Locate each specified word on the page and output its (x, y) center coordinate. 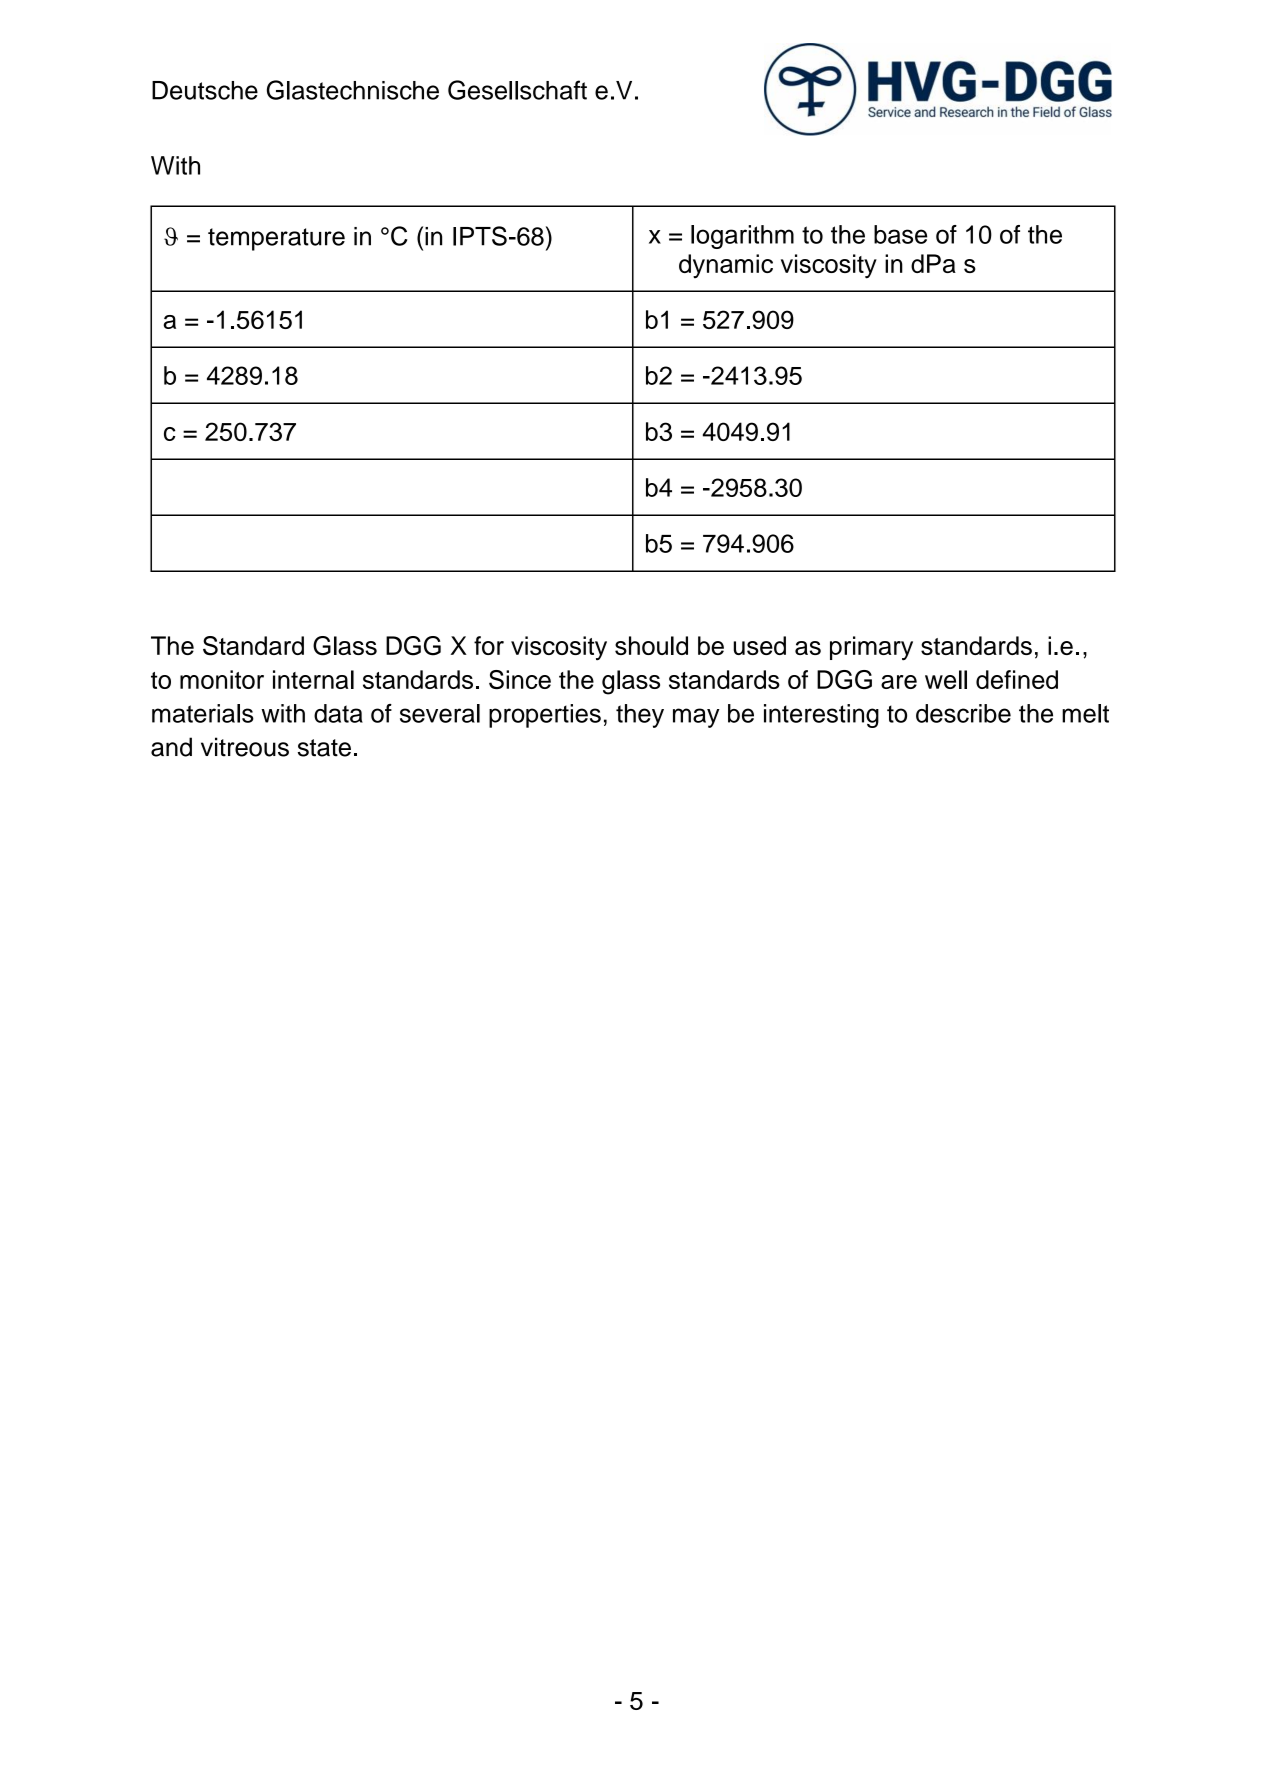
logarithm (742, 237)
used (759, 645)
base (900, 234)
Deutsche (205, 90)
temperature (276, 239)
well (946, 679)
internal (313, 679)
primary (871, 648)
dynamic (726, 266)
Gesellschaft (517, 90)
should (651, 645)
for (489, 645)
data (338, 713)
